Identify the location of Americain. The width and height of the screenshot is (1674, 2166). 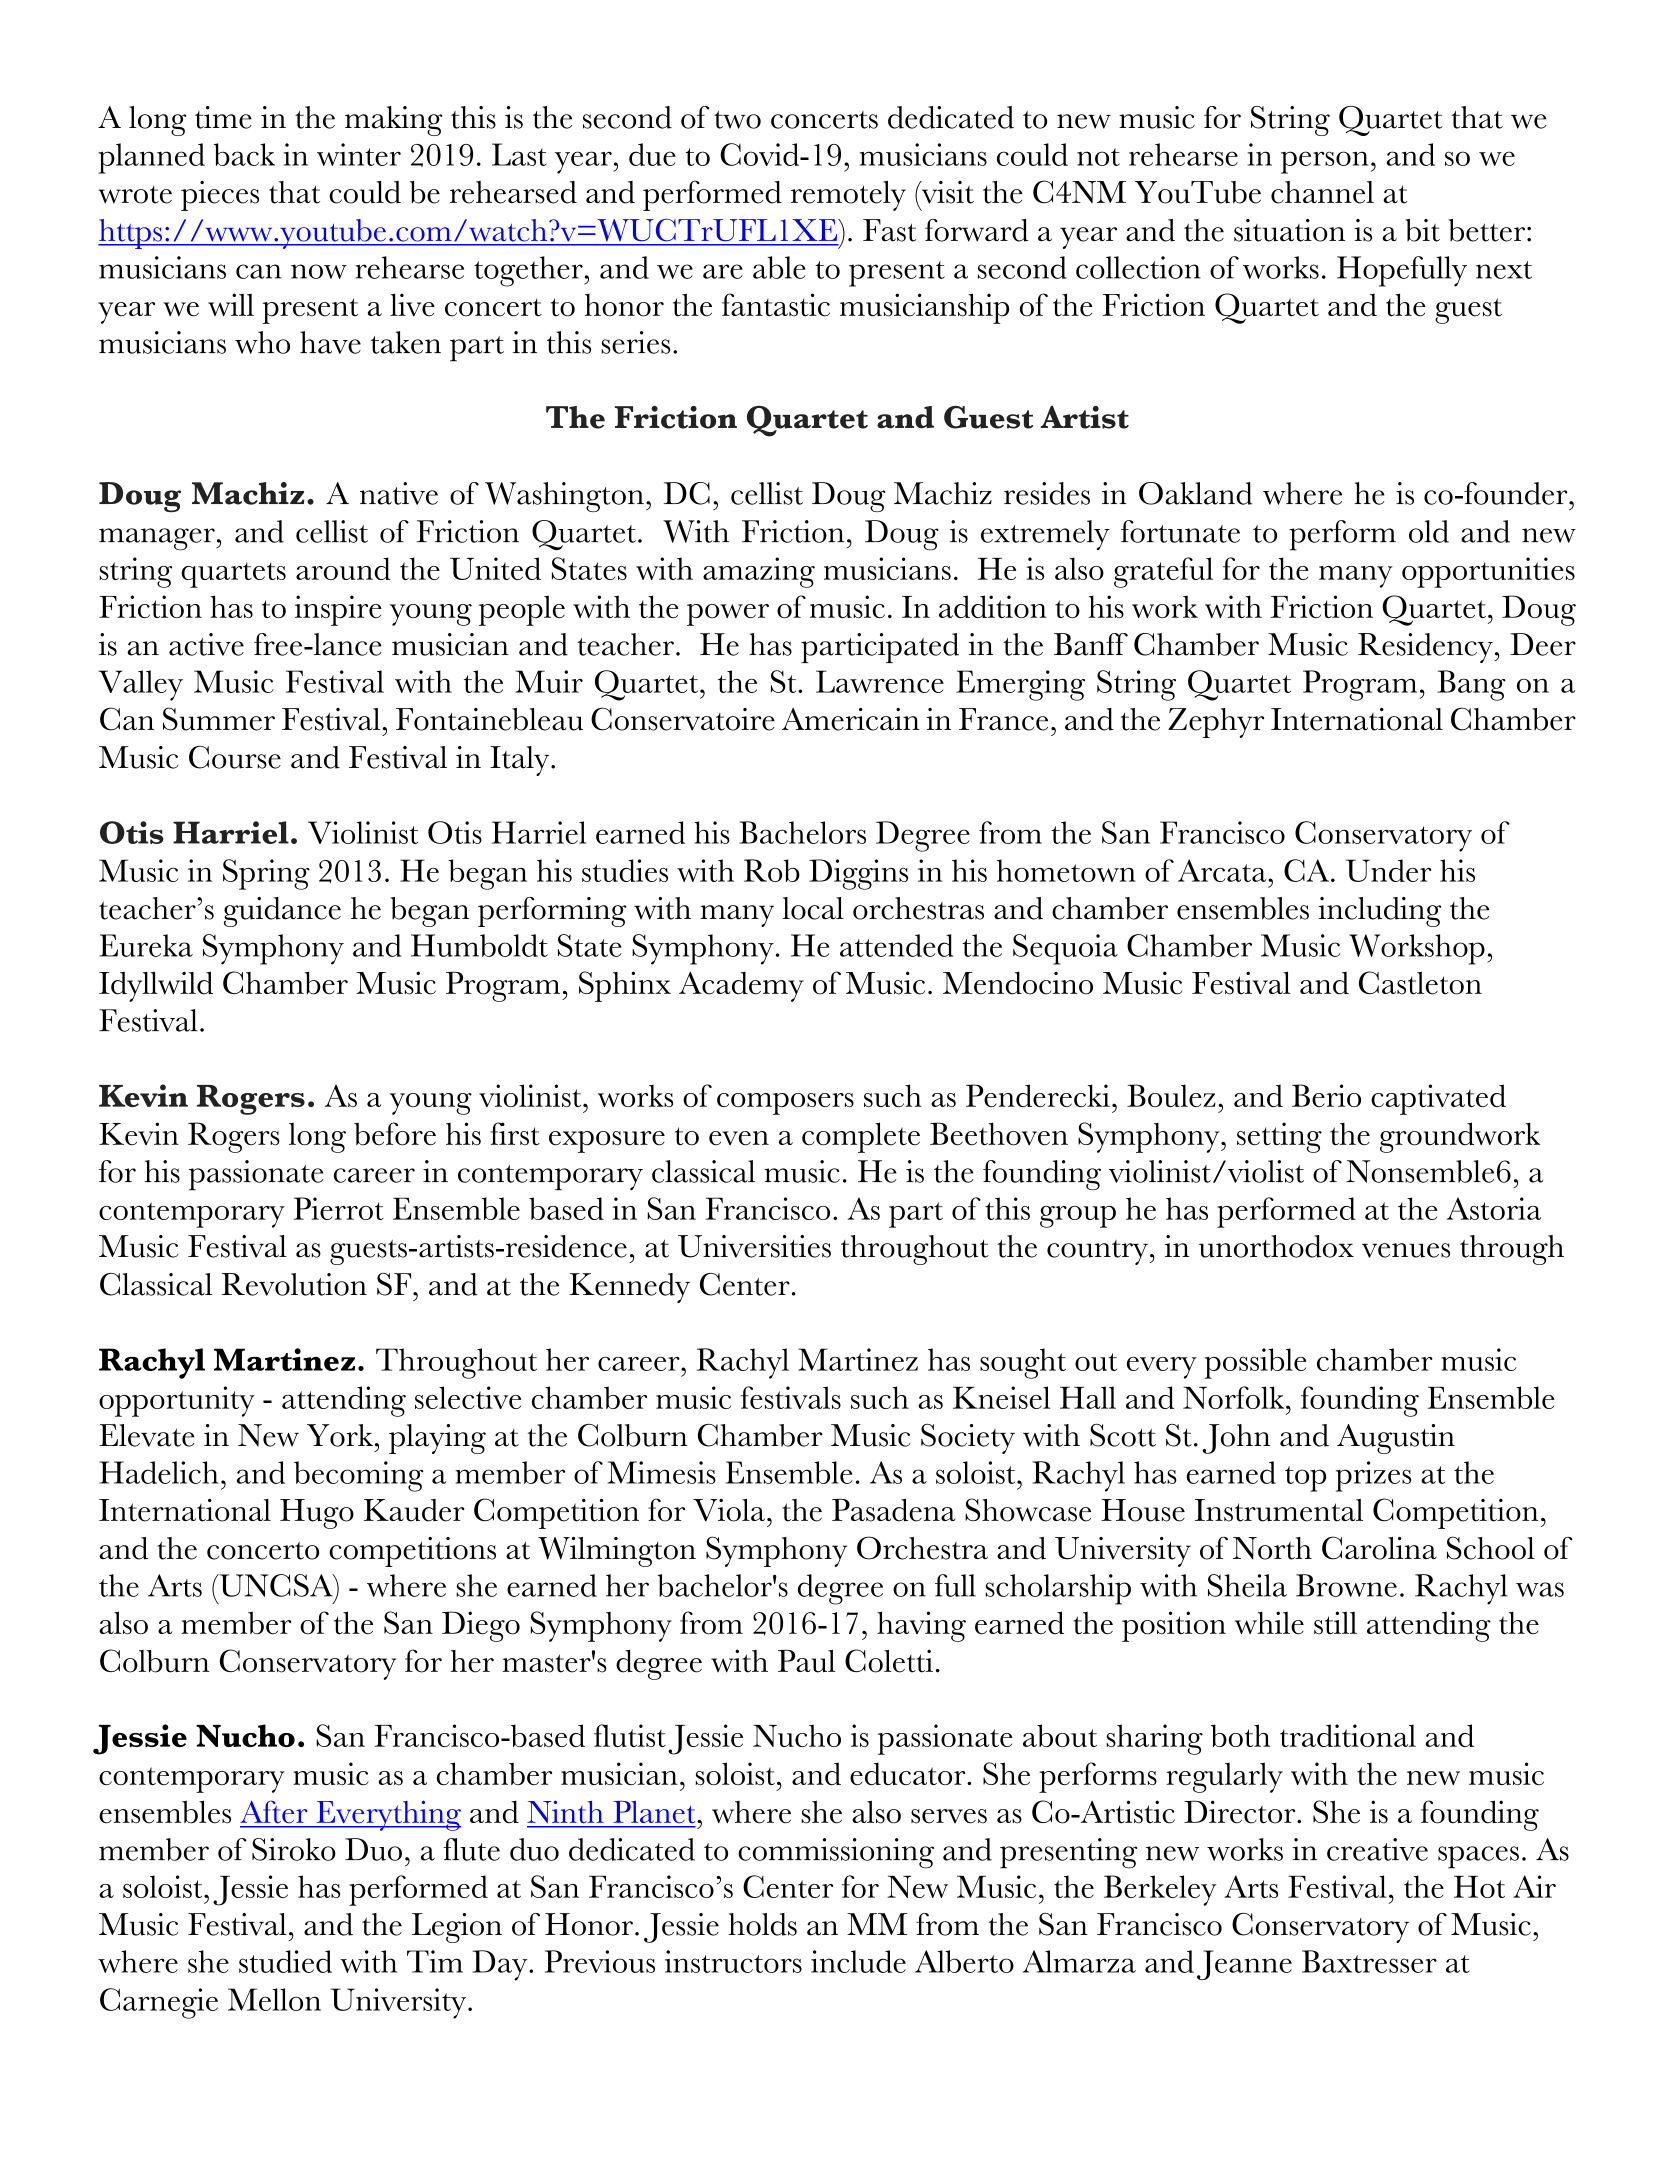
(851, 719).
